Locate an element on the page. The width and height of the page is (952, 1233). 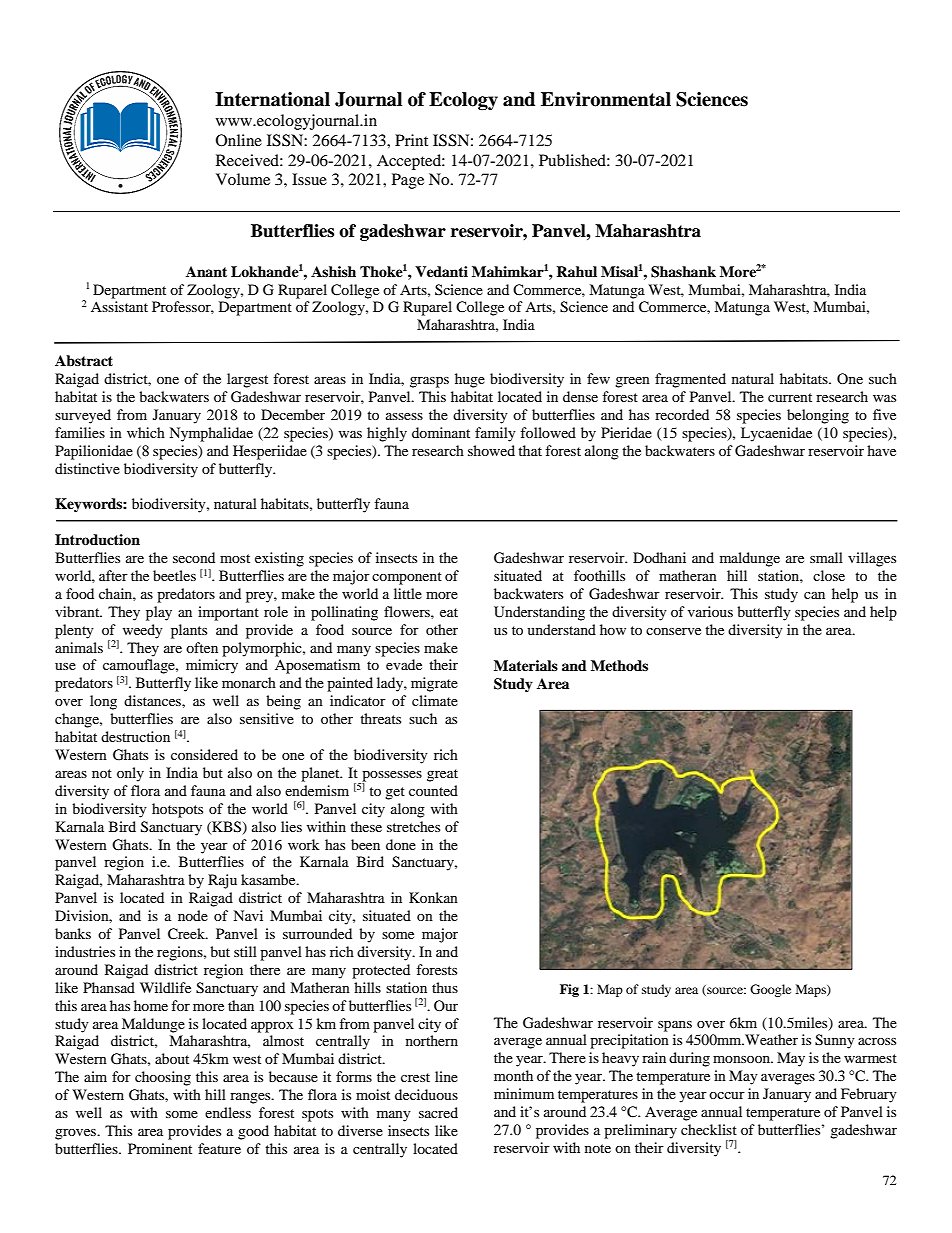
Prominent is located at coordinates (160, 1148).
